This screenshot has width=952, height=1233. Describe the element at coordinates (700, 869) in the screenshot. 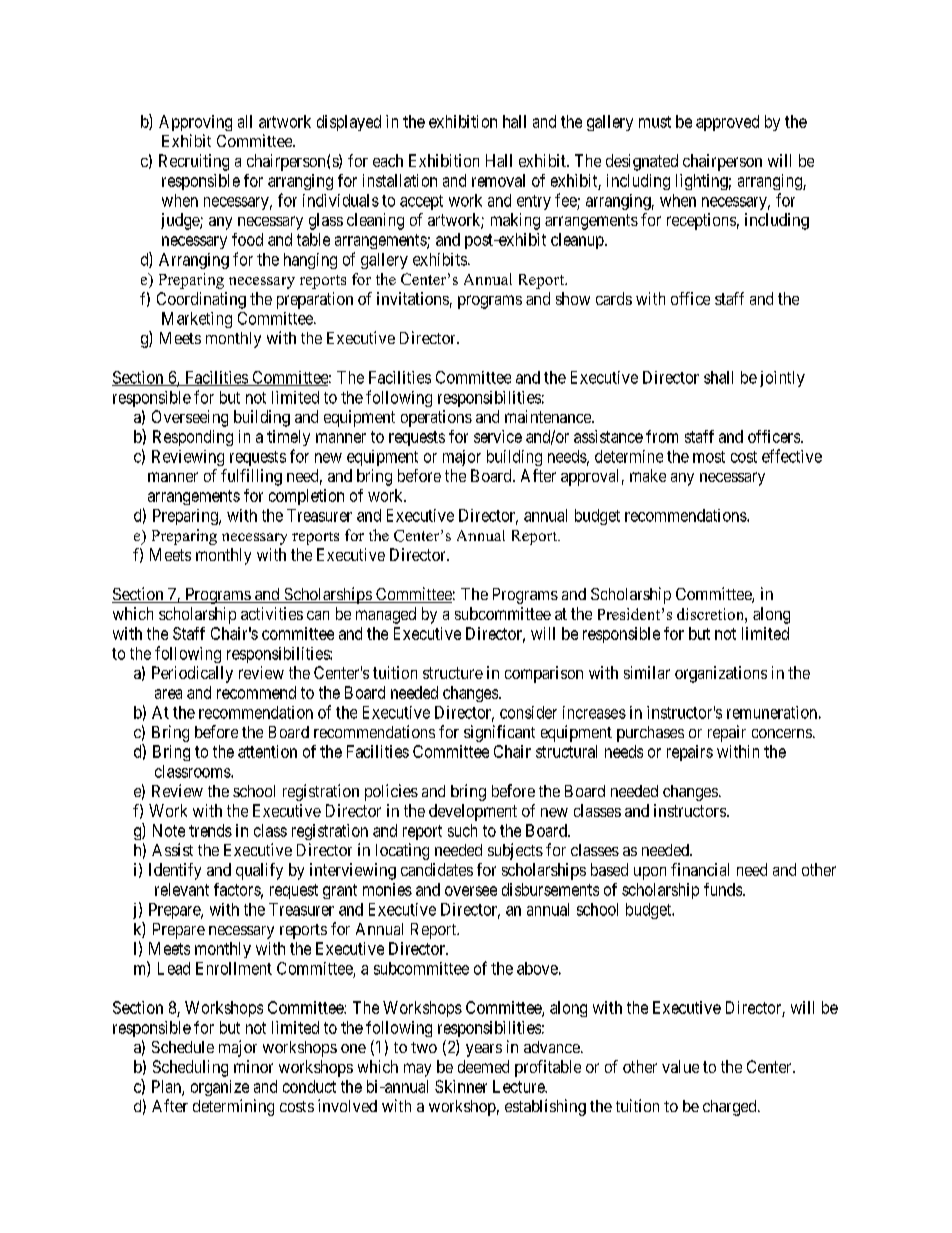

I see `financial` at that location.
